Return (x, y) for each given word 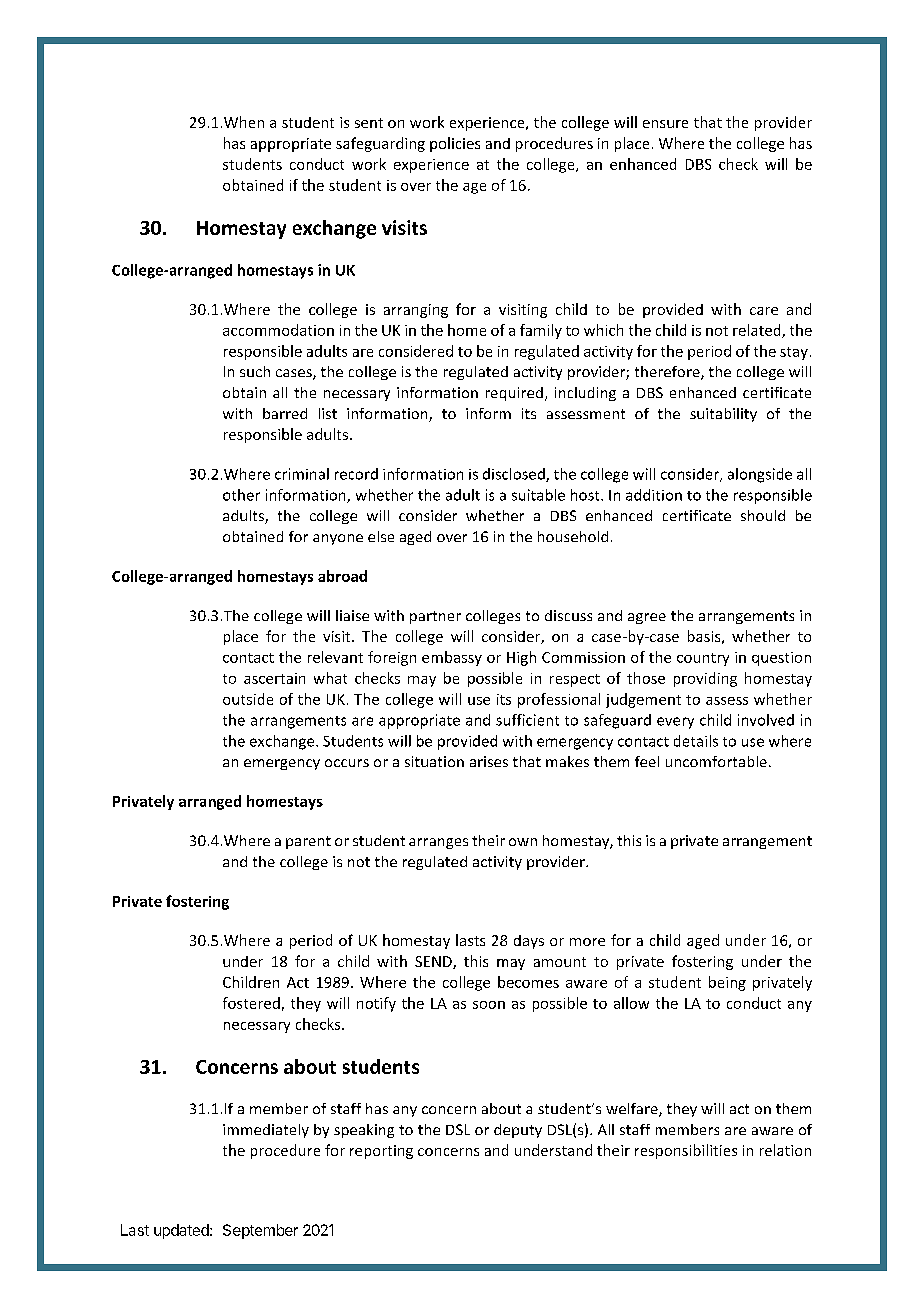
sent (369, 123)
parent (308, 842)
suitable (538, 495)
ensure (665, 124)
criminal (302, 474)
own (523, 842)
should (763, 515)
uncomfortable (716, 761)
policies (455, 144)
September (260, 1231)
